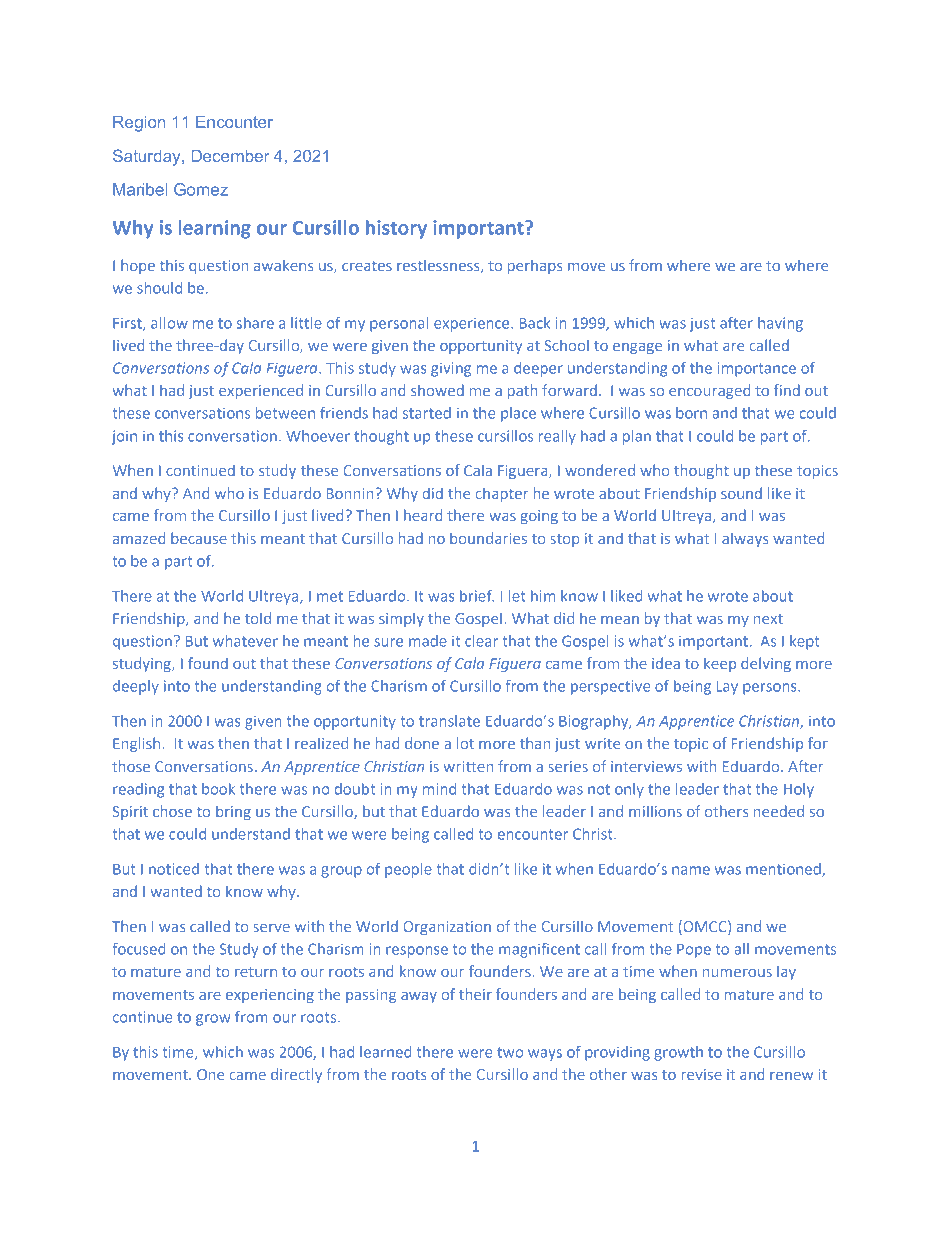 This page has height=1233, width=952. I want to click on perhaps, so click(535, 266).
